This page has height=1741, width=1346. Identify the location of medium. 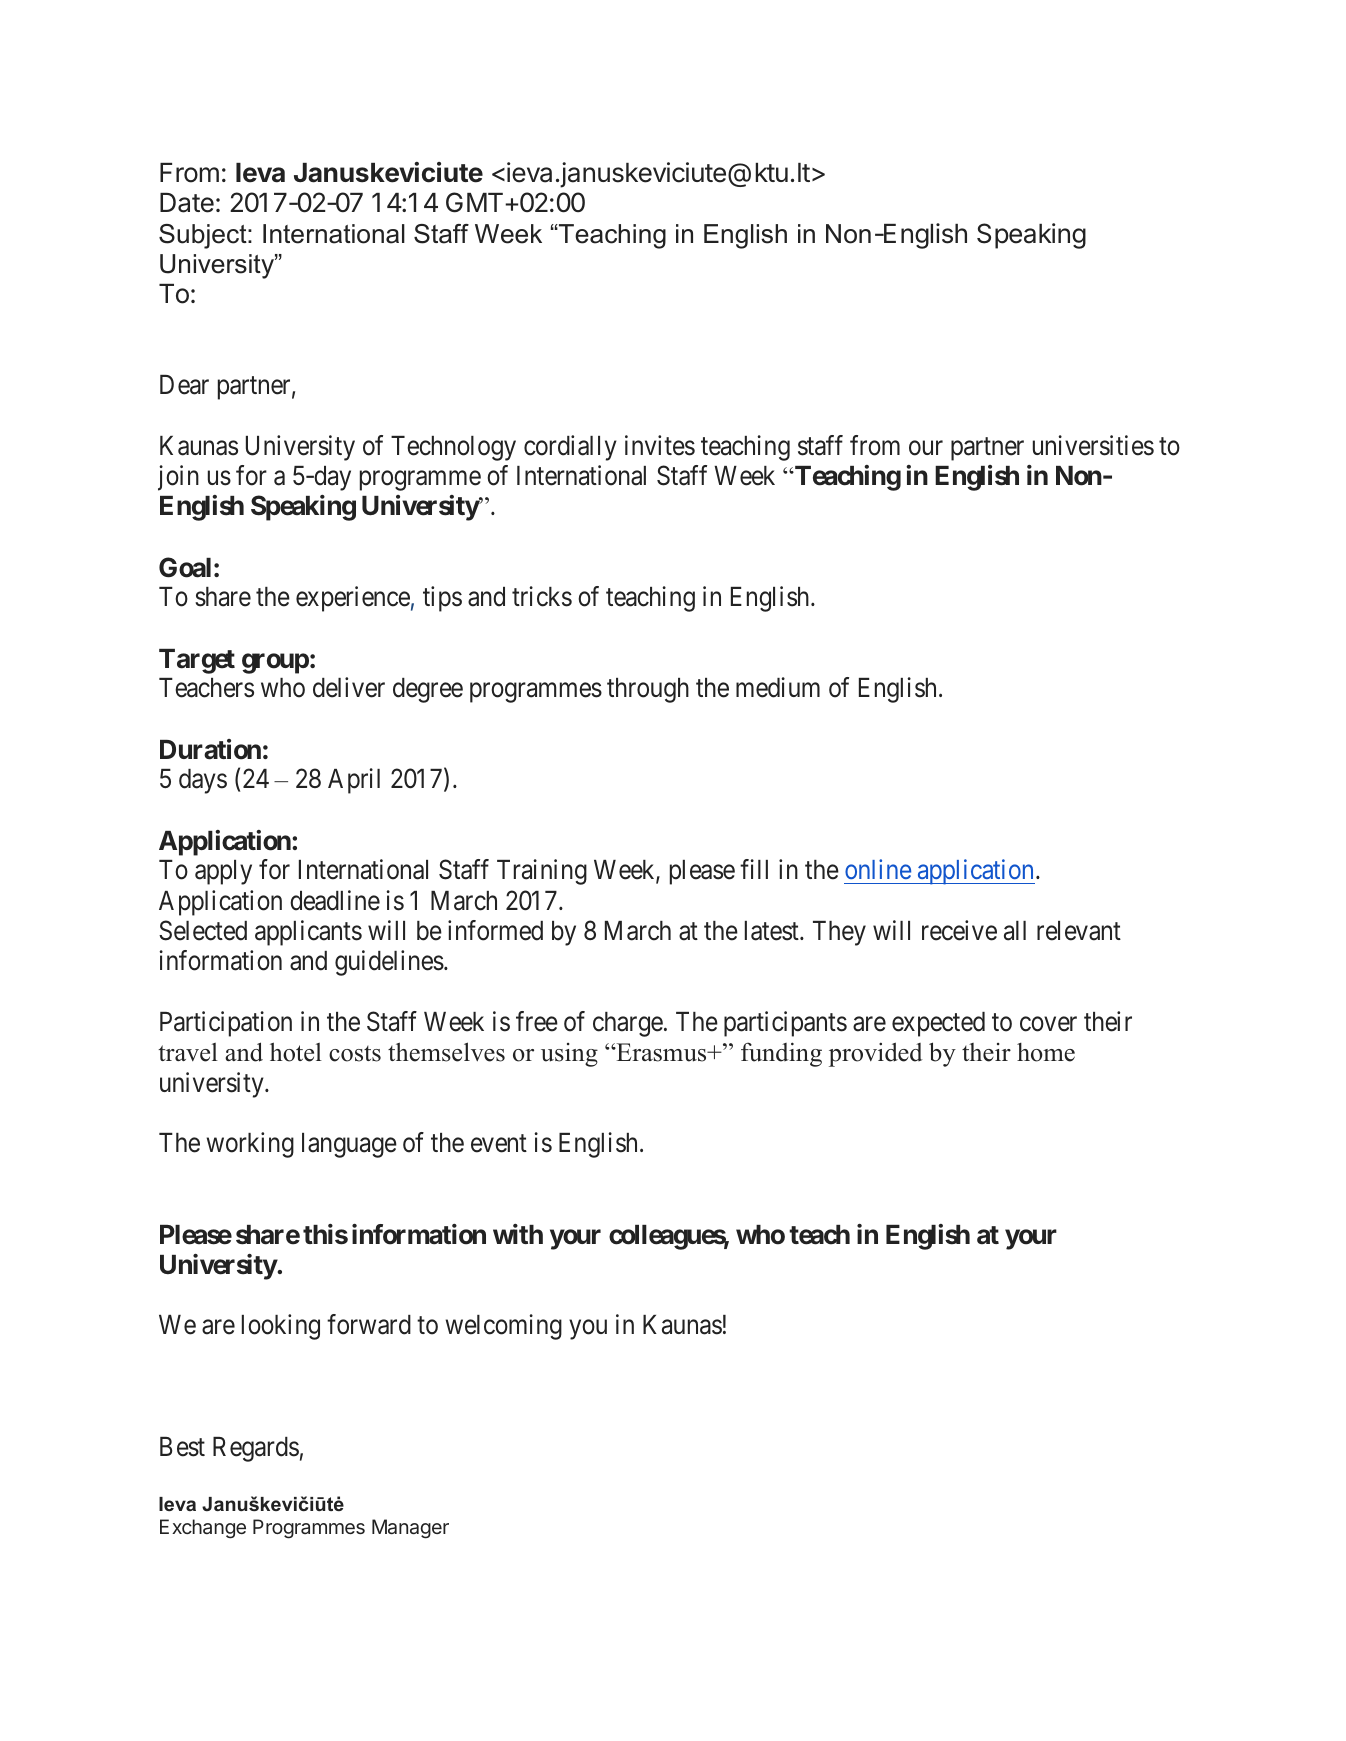
(778, 687).
